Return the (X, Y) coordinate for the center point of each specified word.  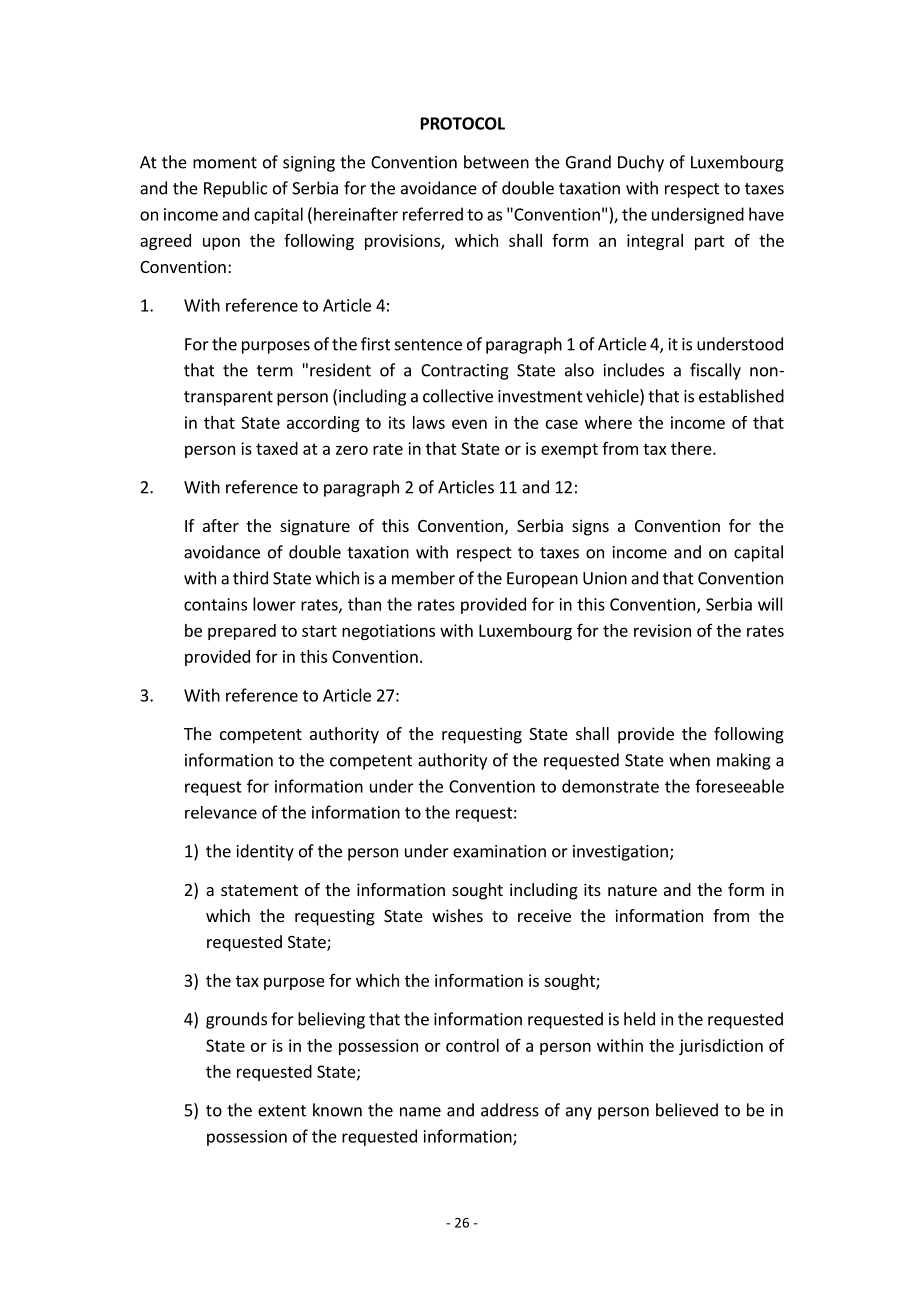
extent (282, 1111)
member (423, 578)
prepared (242, 632)
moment (225, 163)
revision (662, 630)
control (472, 1045)
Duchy (641, 163)
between (496, 162)
